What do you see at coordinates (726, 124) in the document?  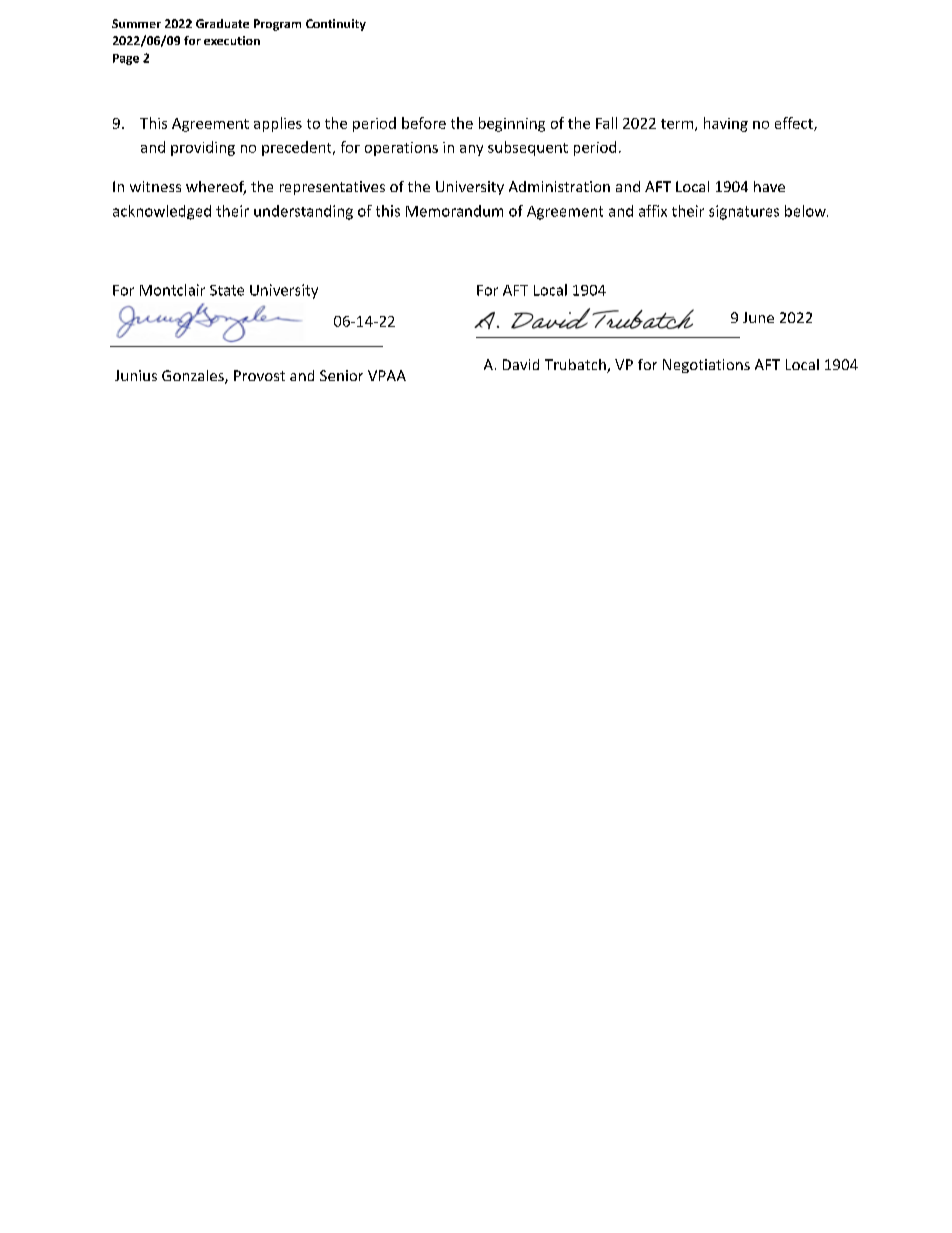 I see `having` at bounding box center [726, 124].
